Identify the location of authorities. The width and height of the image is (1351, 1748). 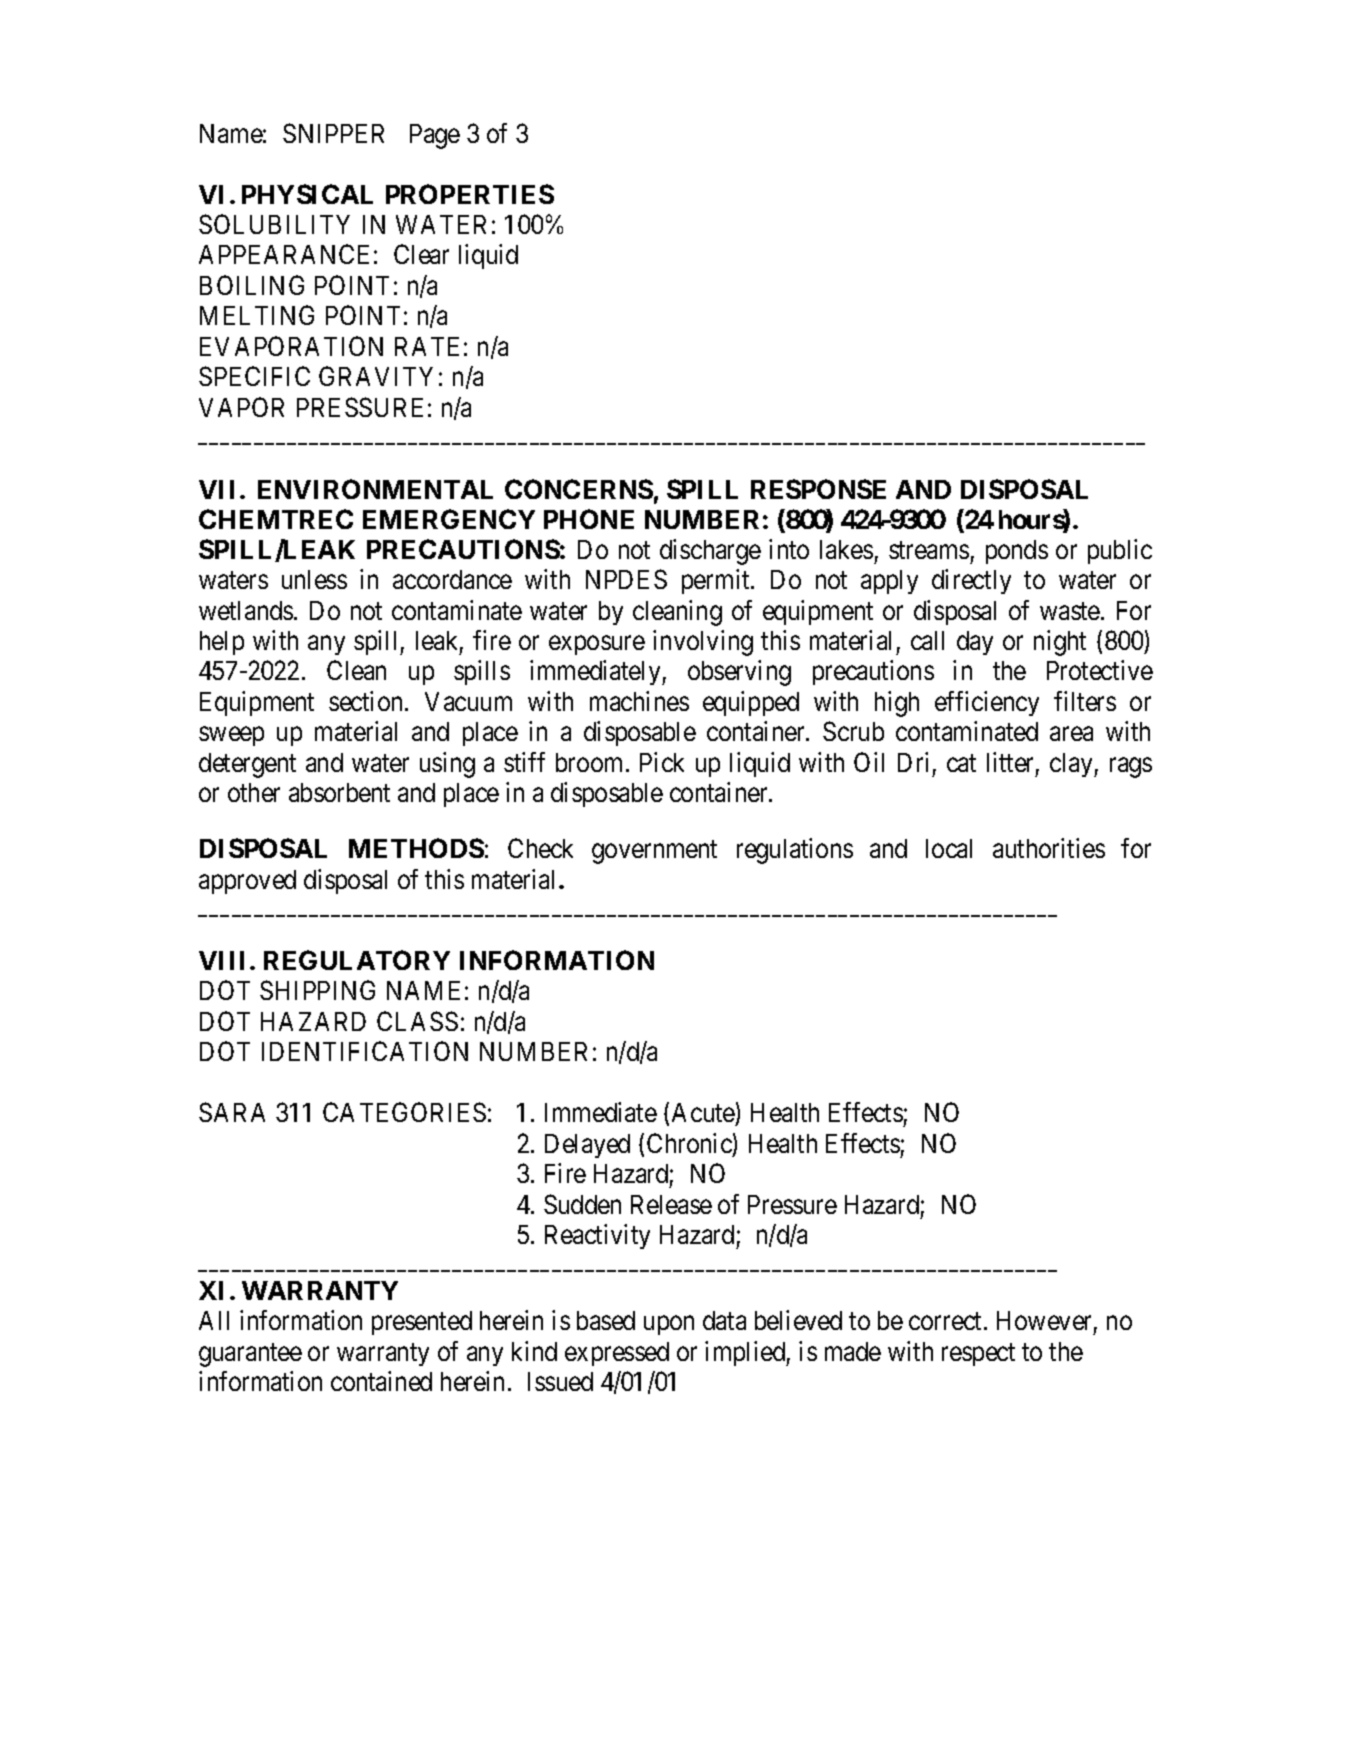
(1049, 848).
